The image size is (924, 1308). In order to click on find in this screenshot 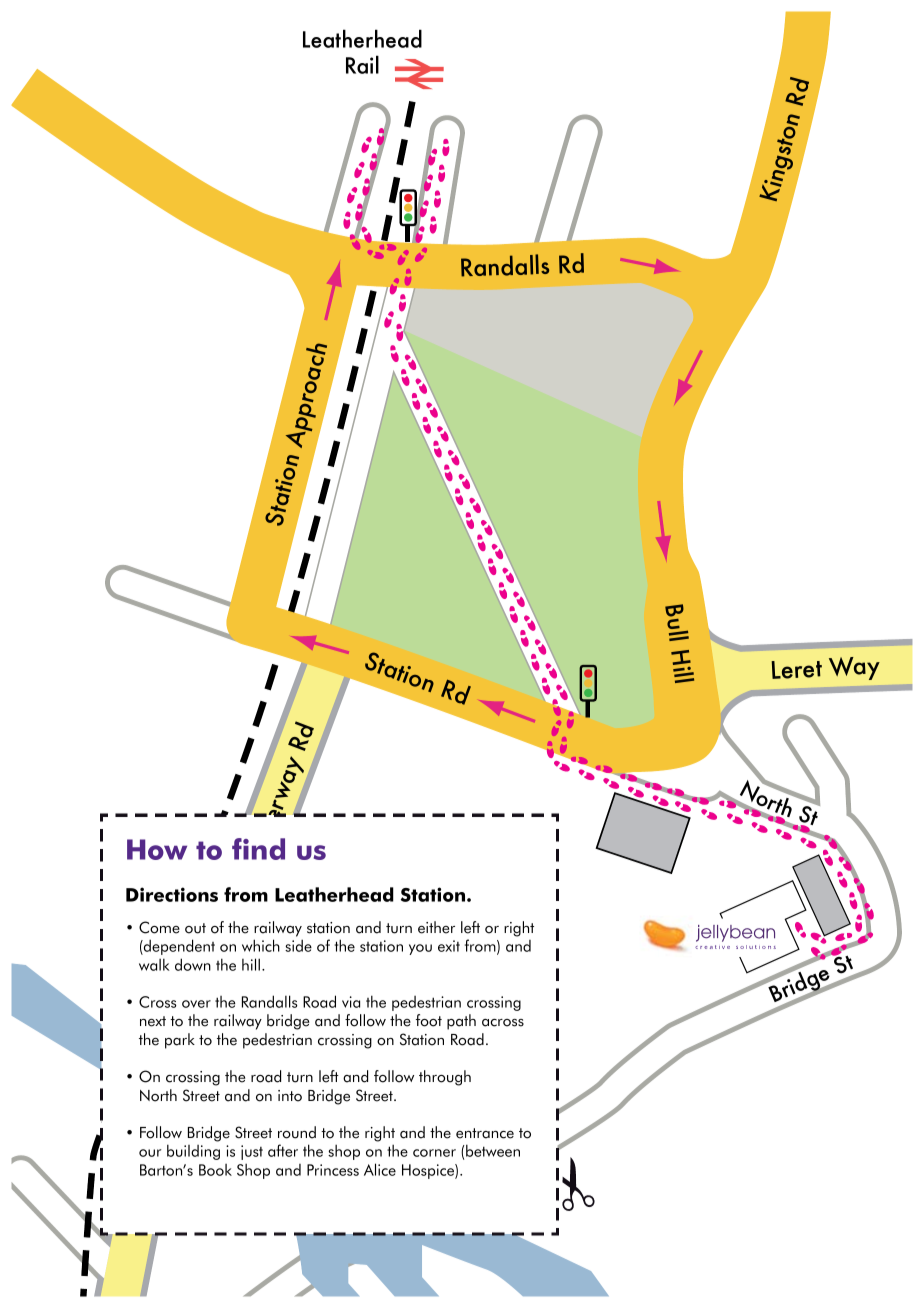, I will do `click(258, 849)`.
